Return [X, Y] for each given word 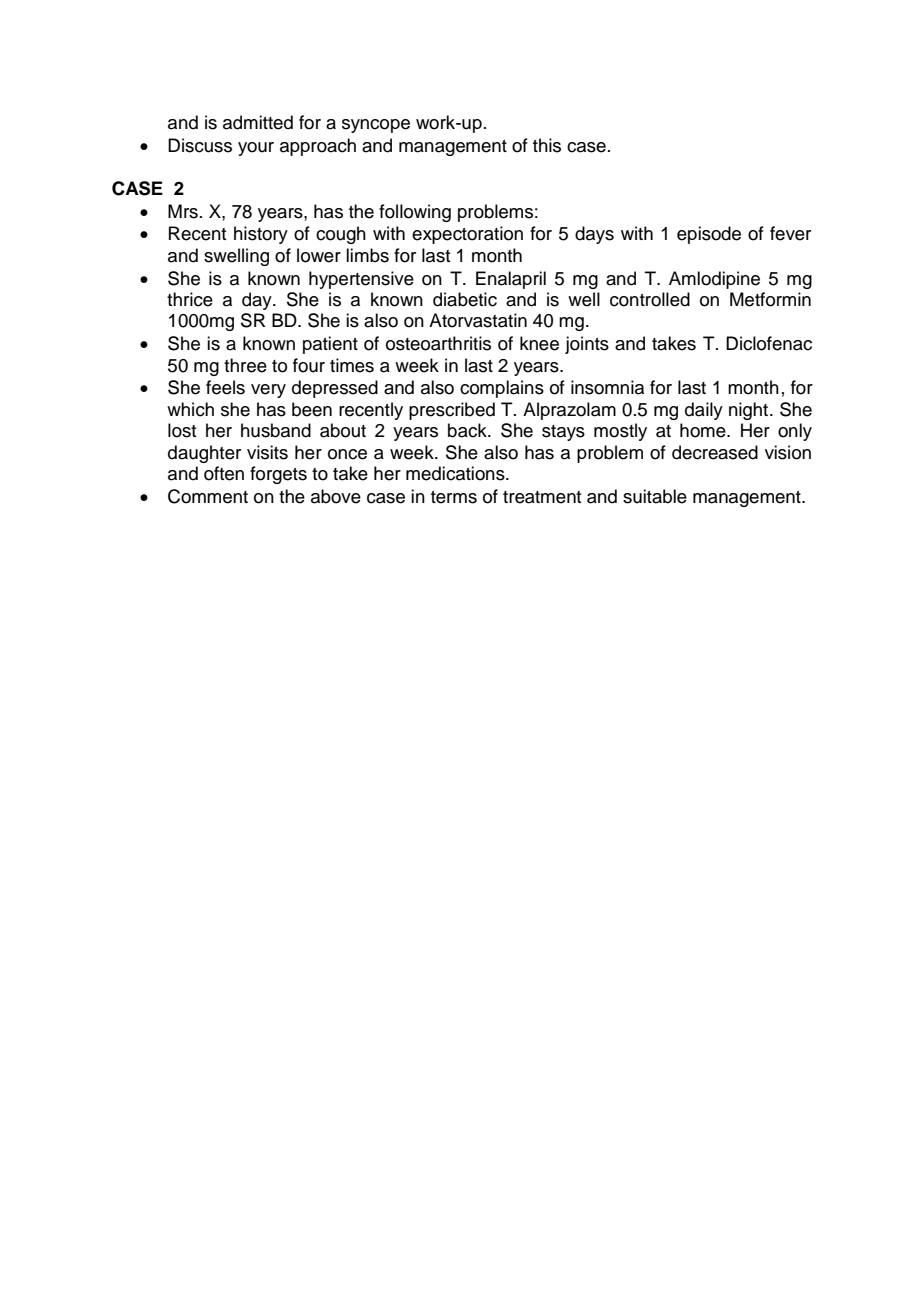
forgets [278, 475]
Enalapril [511, 280]
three [245, 365]
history [261, 235]
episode [709, 235]
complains [502, 389]
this [547, 145]
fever [790, 233]
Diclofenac [769, 343]
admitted [258, 122]
